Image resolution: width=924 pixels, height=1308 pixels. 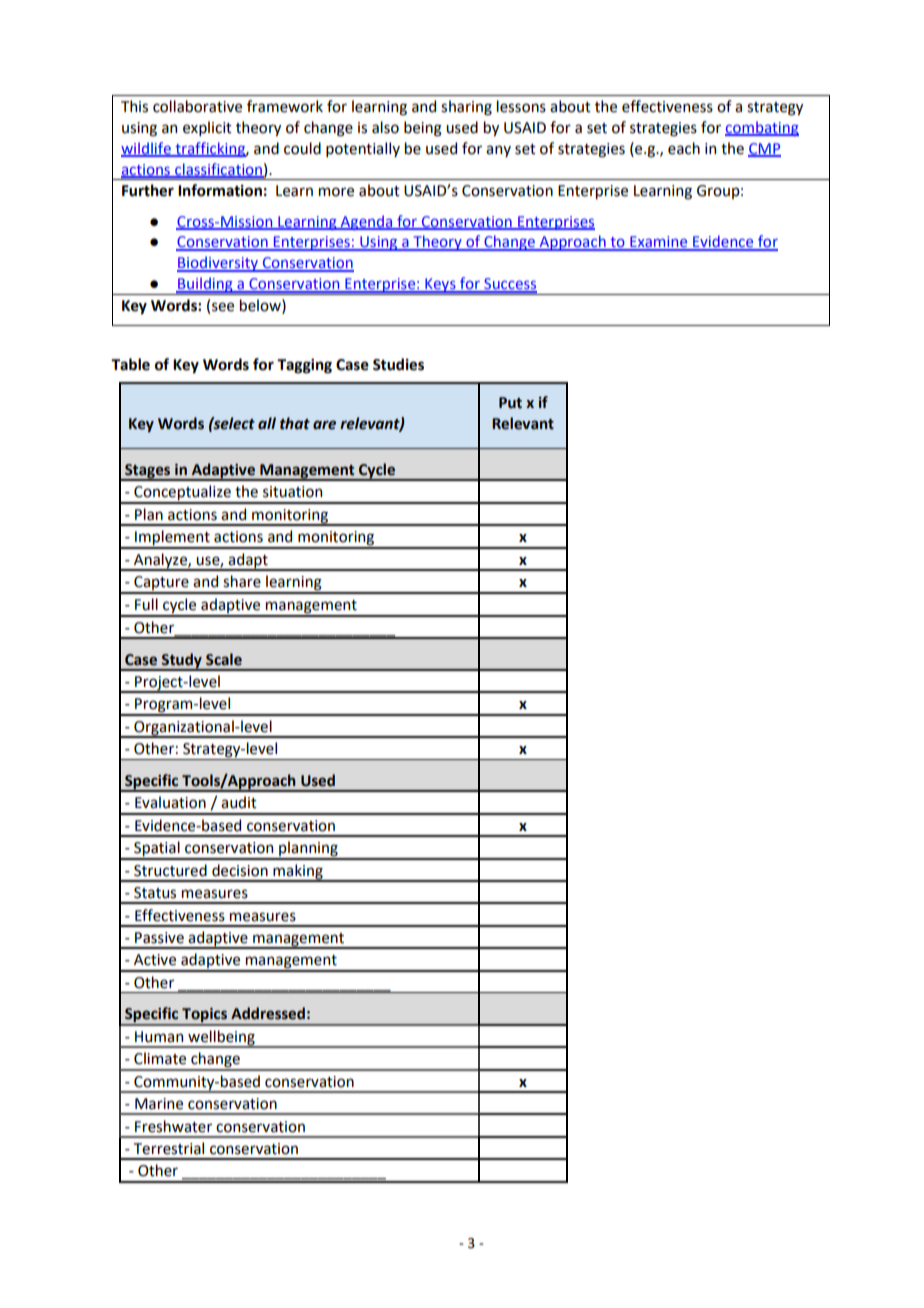 What do you see at coordinates (466, 108) in the screenshot?
I see `sharing` at bounding box center [466, 108].
